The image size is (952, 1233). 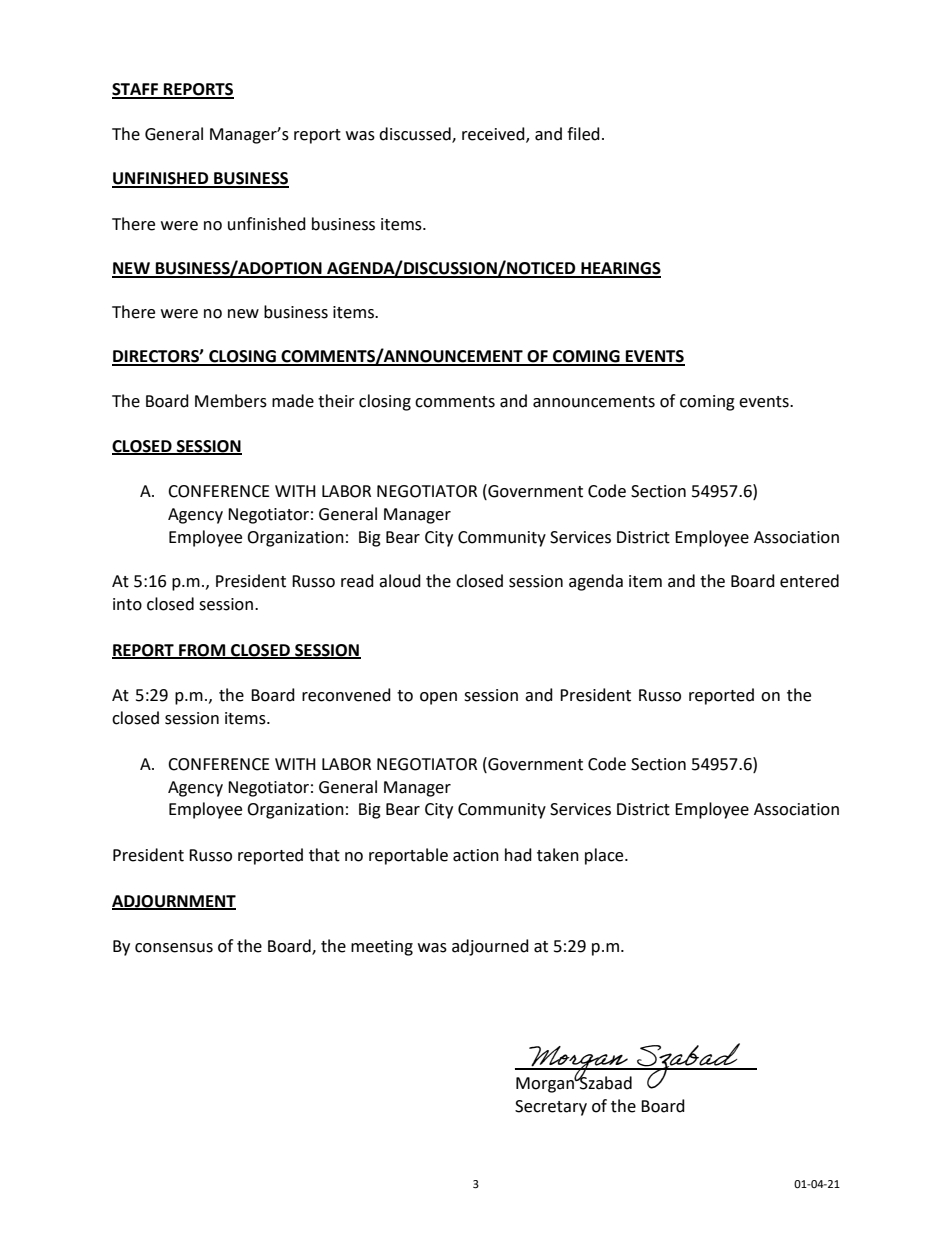 I want to click on aloud, so click(x=400, y=581).
